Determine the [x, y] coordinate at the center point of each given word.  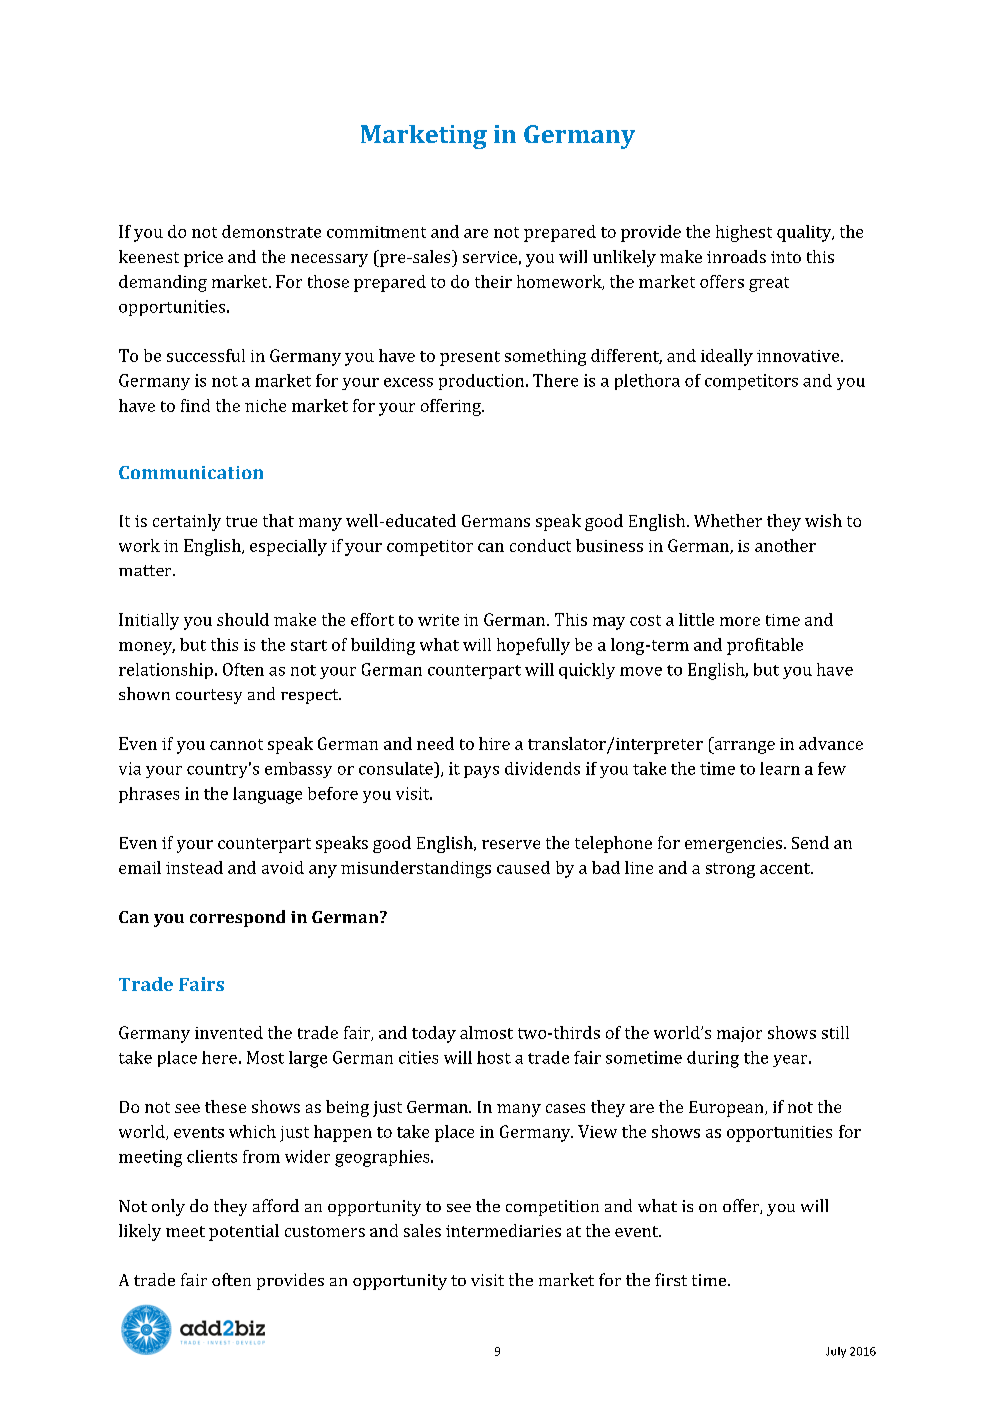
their [493, 281]
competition [552, 1208]
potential [244, 1232]
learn [780, 768]
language [267, 795]
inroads [736, 256]
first [671, 1279]
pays [481, 772]
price [203, 259]
